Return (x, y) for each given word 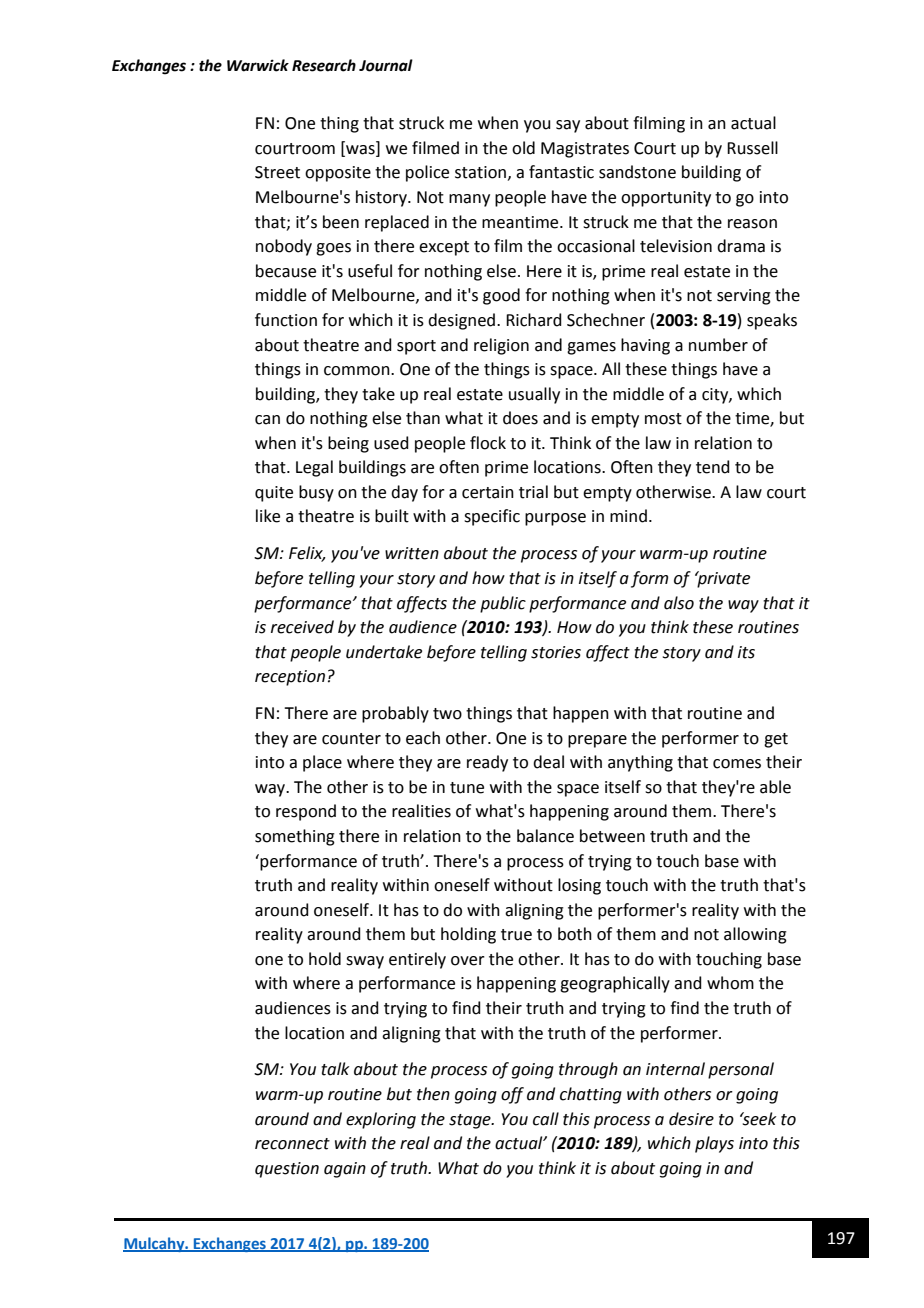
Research (324, 65)
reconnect (292, 1144)
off (512, 1095)
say (568, 126)
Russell (752, 148)
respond (306, 812)
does (520, 418)
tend (713, 467)
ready (487, 763)
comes (737, 764)
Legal (314, 468)
